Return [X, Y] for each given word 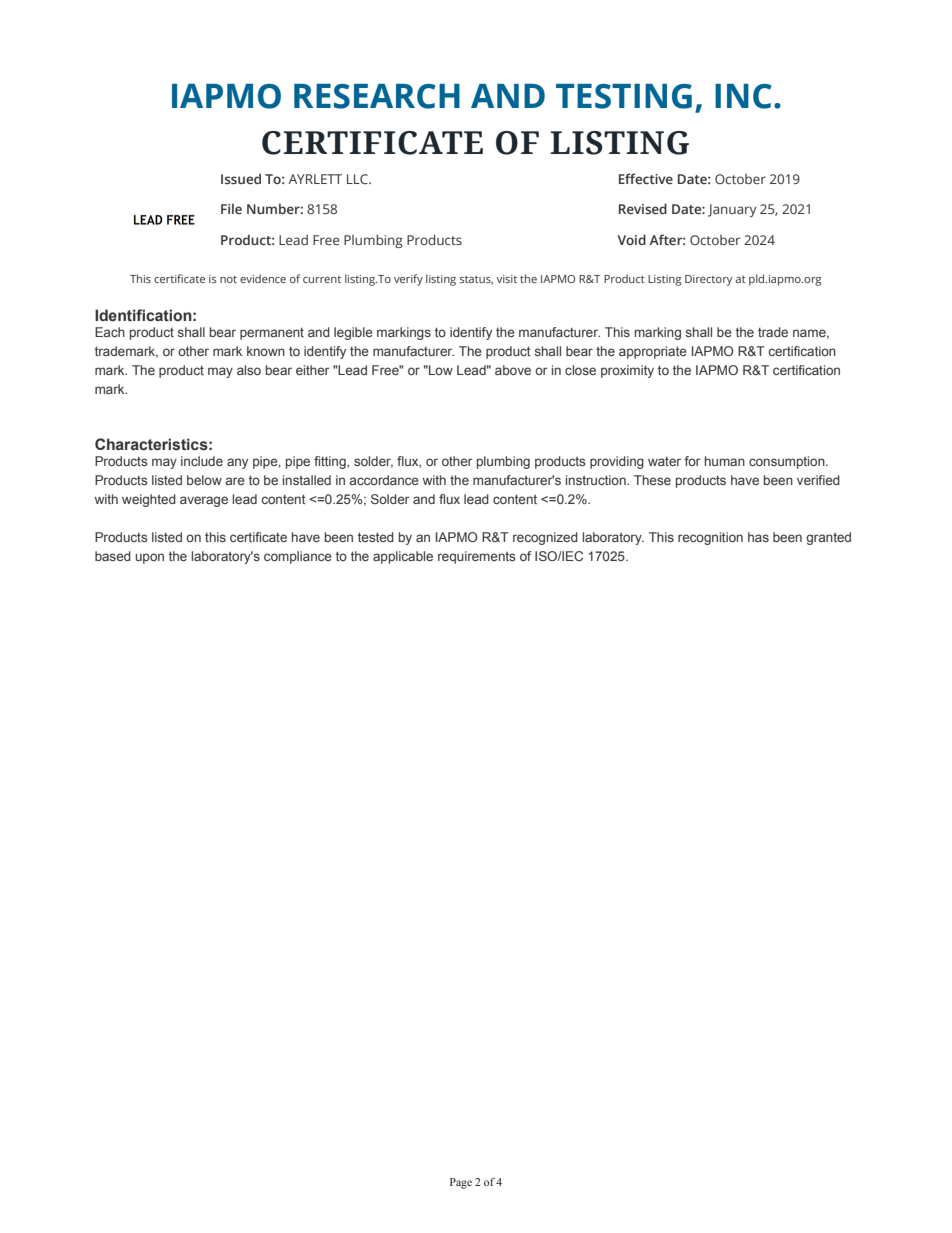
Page [461, 1183]
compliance [298, 557]
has [758, 537]
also [249, 370]
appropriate [653, 352]
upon [149, 558]
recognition [710, 538]
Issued [241, 178]
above [513, 370]
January [732, 210]
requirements [477, 557]
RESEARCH [377, 96]
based [113, 556]
